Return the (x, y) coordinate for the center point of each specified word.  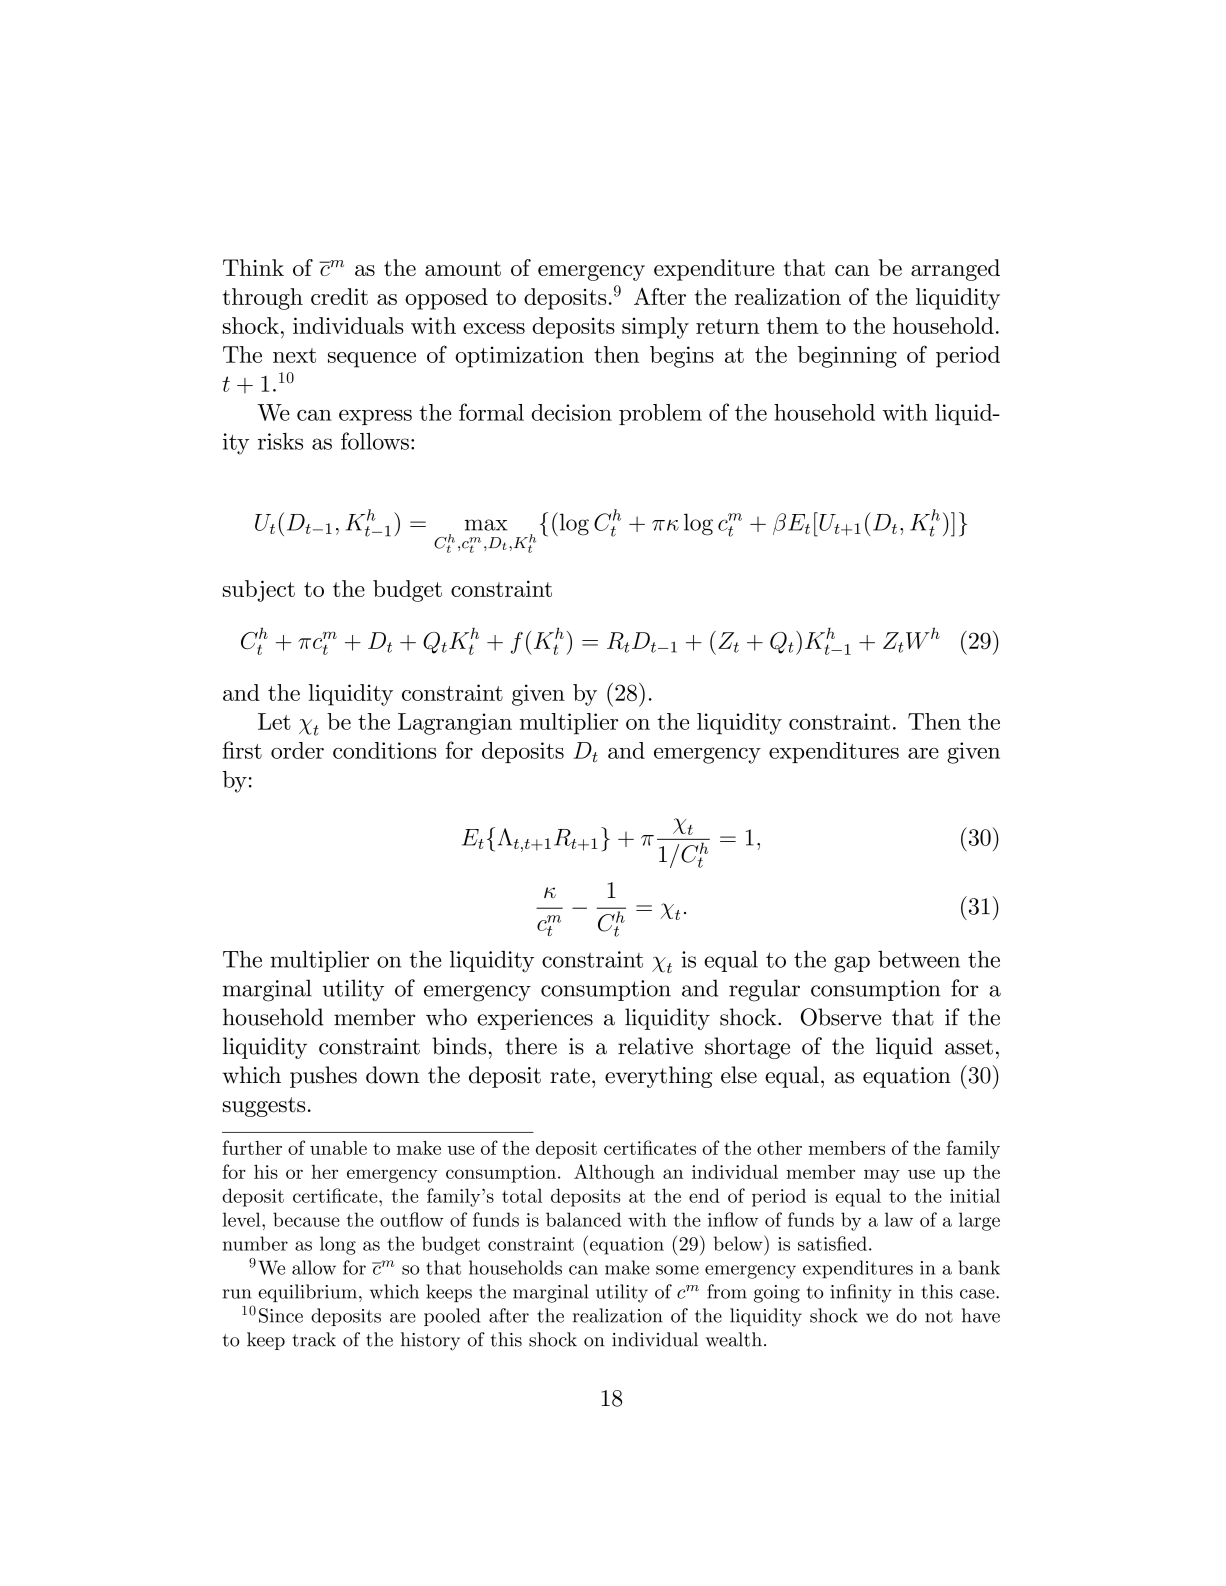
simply (655, 328)
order (297, 750)
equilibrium (307, 1293)
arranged (955, 270)
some (677, 1270)
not (939, 1316)
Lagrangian (455, 724)
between (919, 959)
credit (339, 296)
